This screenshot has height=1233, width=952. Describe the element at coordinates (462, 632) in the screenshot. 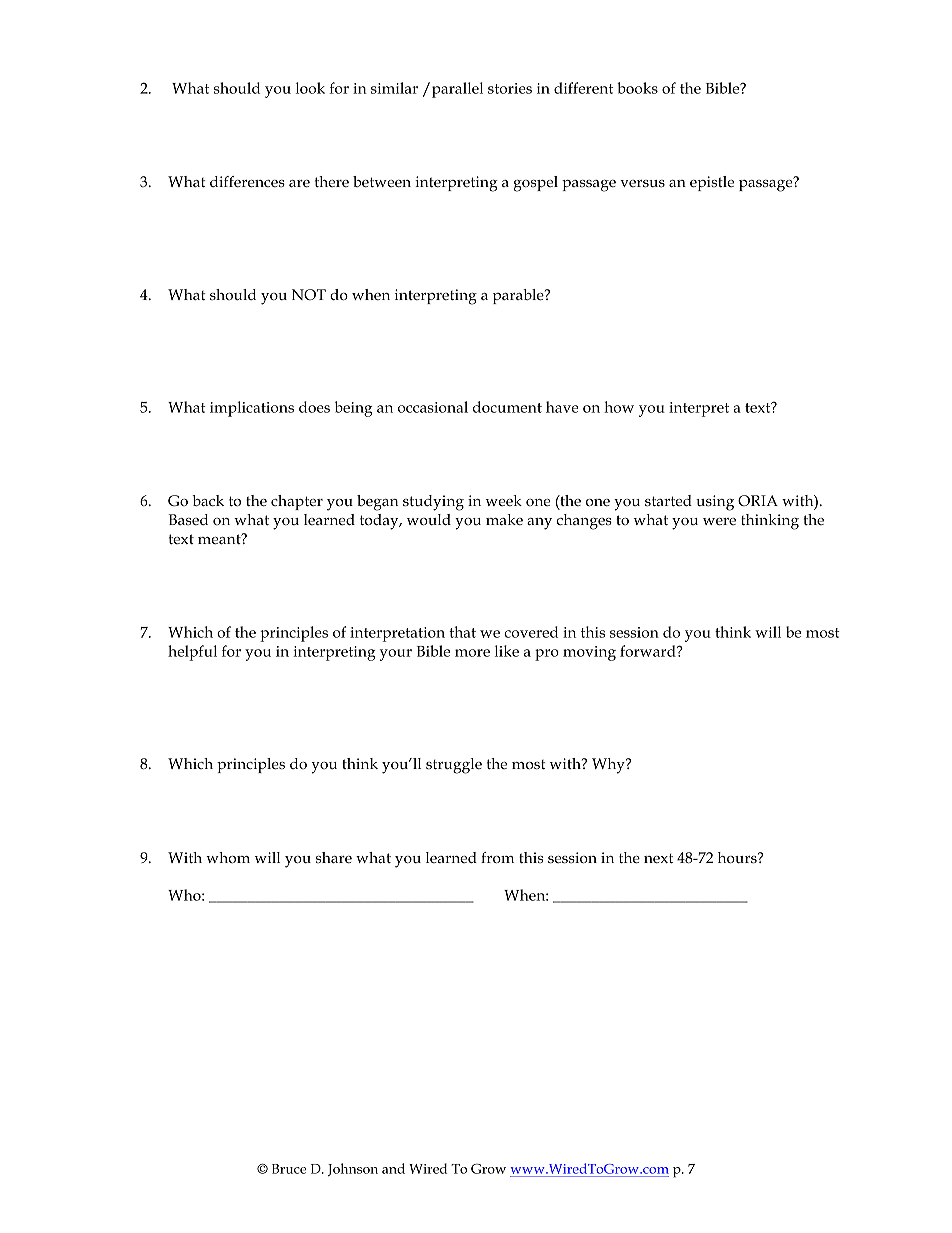

I see `that` at that location.
